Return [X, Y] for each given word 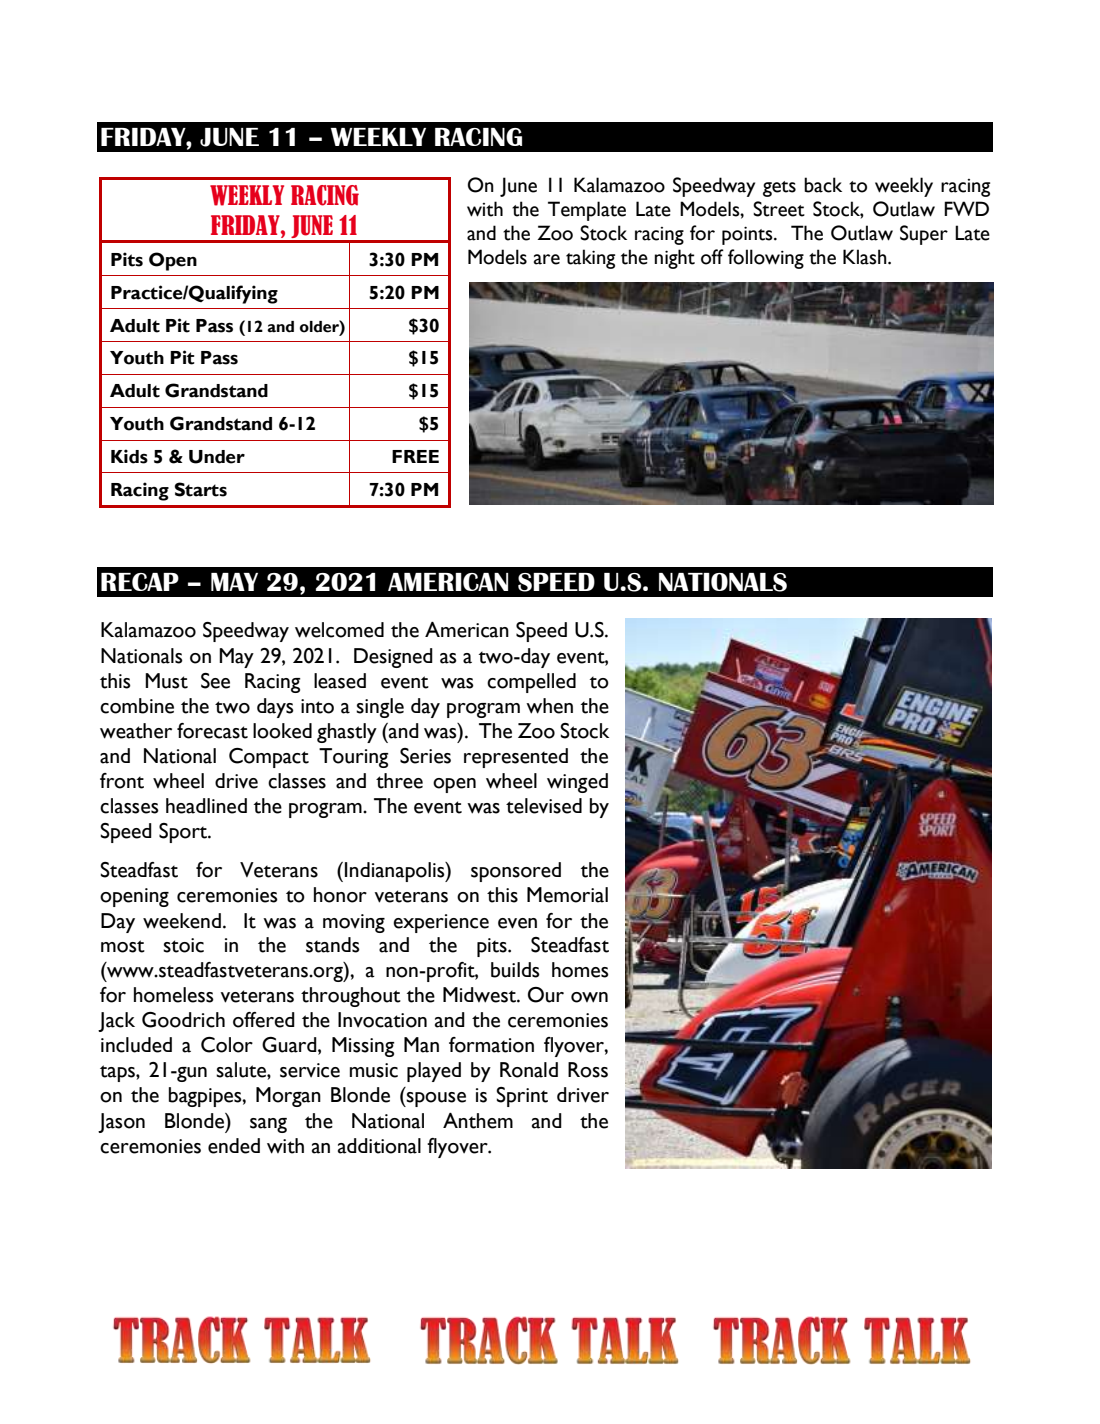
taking [590, 259]
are [547, 259]
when [549, 706]
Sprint [522, 1097]
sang [268, 1125]
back [823, 185]
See [215, 681]
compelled [531, 683]
